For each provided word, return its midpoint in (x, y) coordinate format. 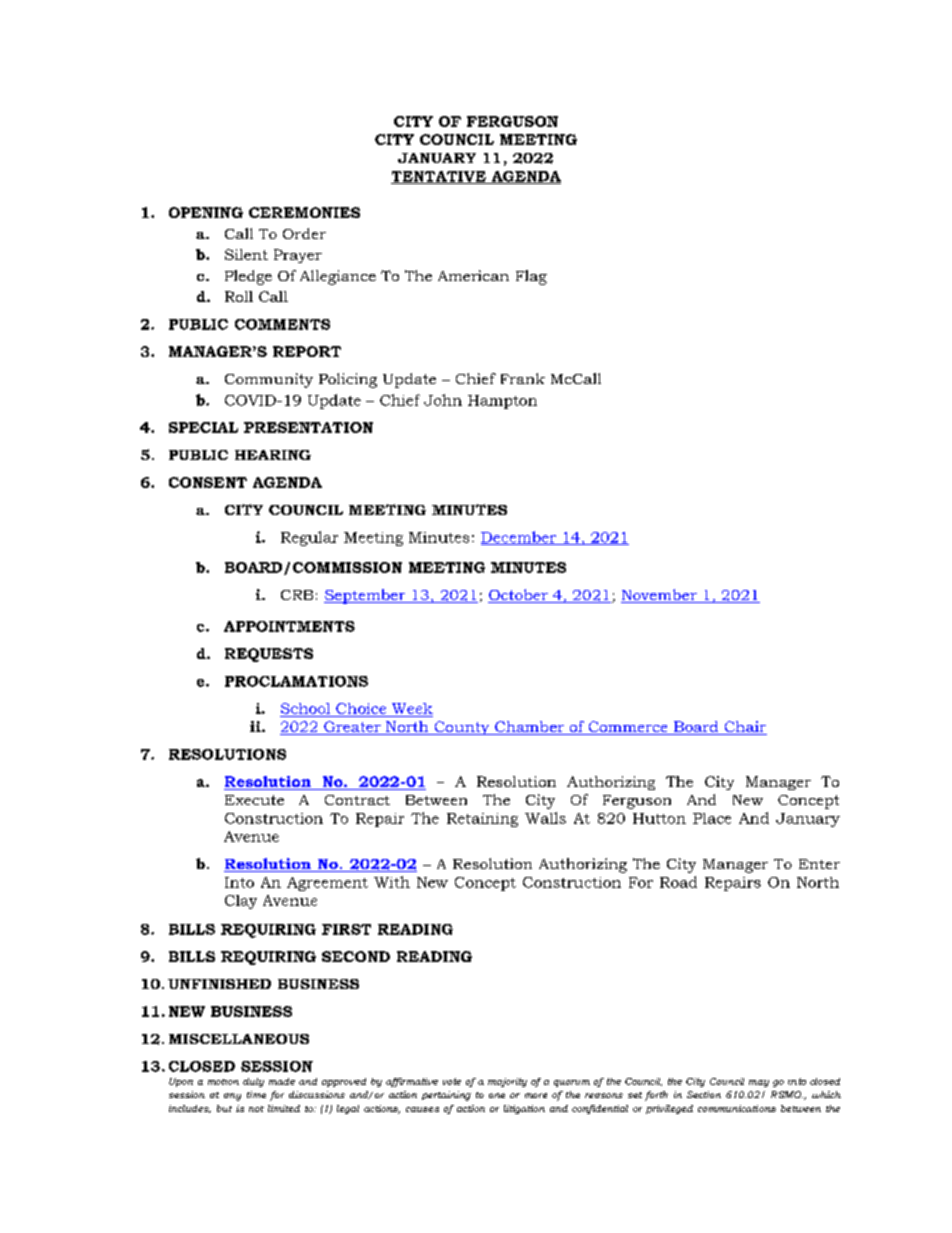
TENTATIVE (439, 177)
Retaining (482, 820)
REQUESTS (269, 655)
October (519, 596)
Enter (819, 864)
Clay (241, 902)
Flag (531, 277)
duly (253, 1082)
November (660, 596)
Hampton (502, 402)
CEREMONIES (304, 212)
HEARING (273, 455)
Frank (523, 378)
